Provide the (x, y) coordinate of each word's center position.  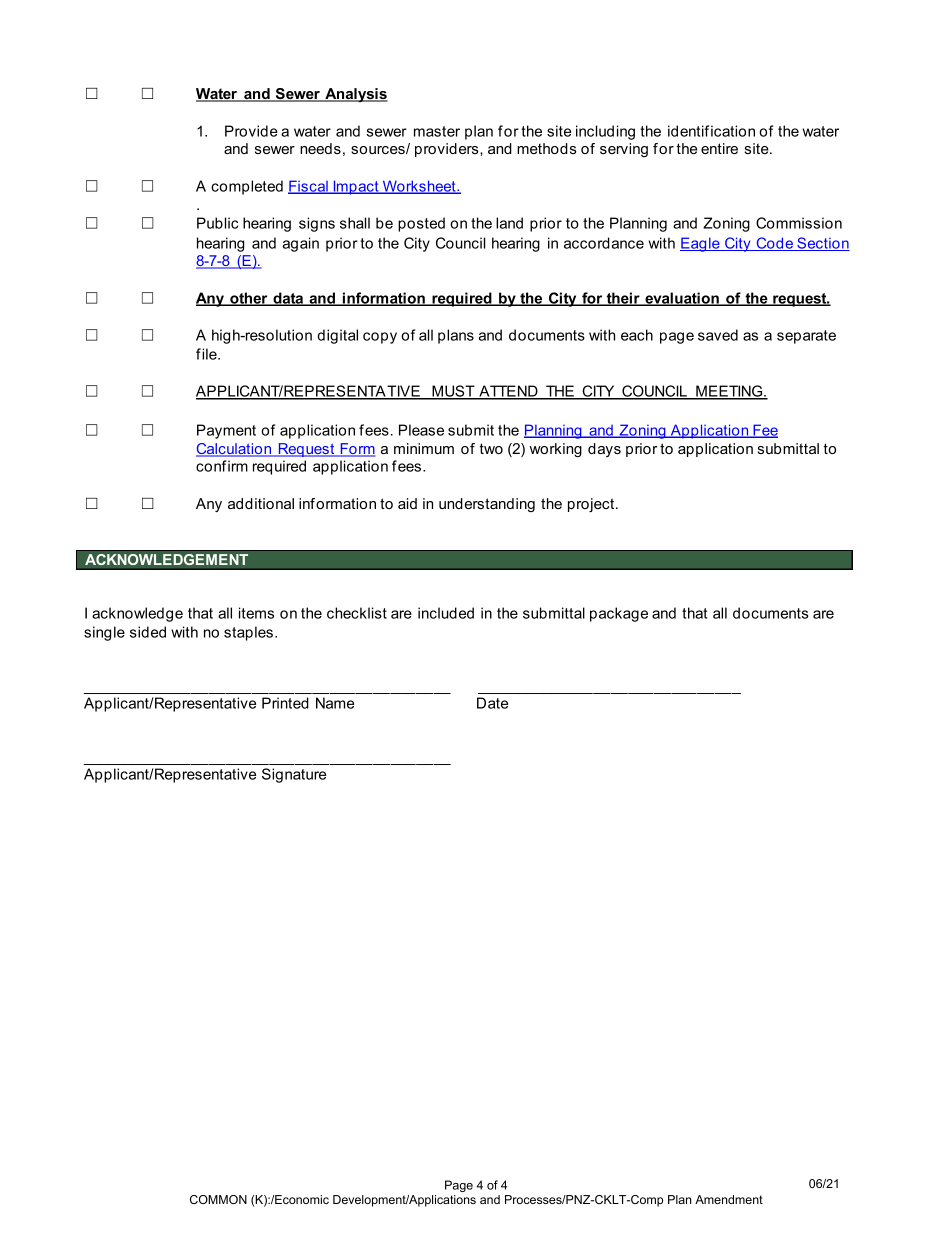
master (437, 131)
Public (217, 223)
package (619, 614)
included (446, 613)
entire (719, 148)
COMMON (218, 1199)
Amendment (729, 1199)
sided (148, 632)
